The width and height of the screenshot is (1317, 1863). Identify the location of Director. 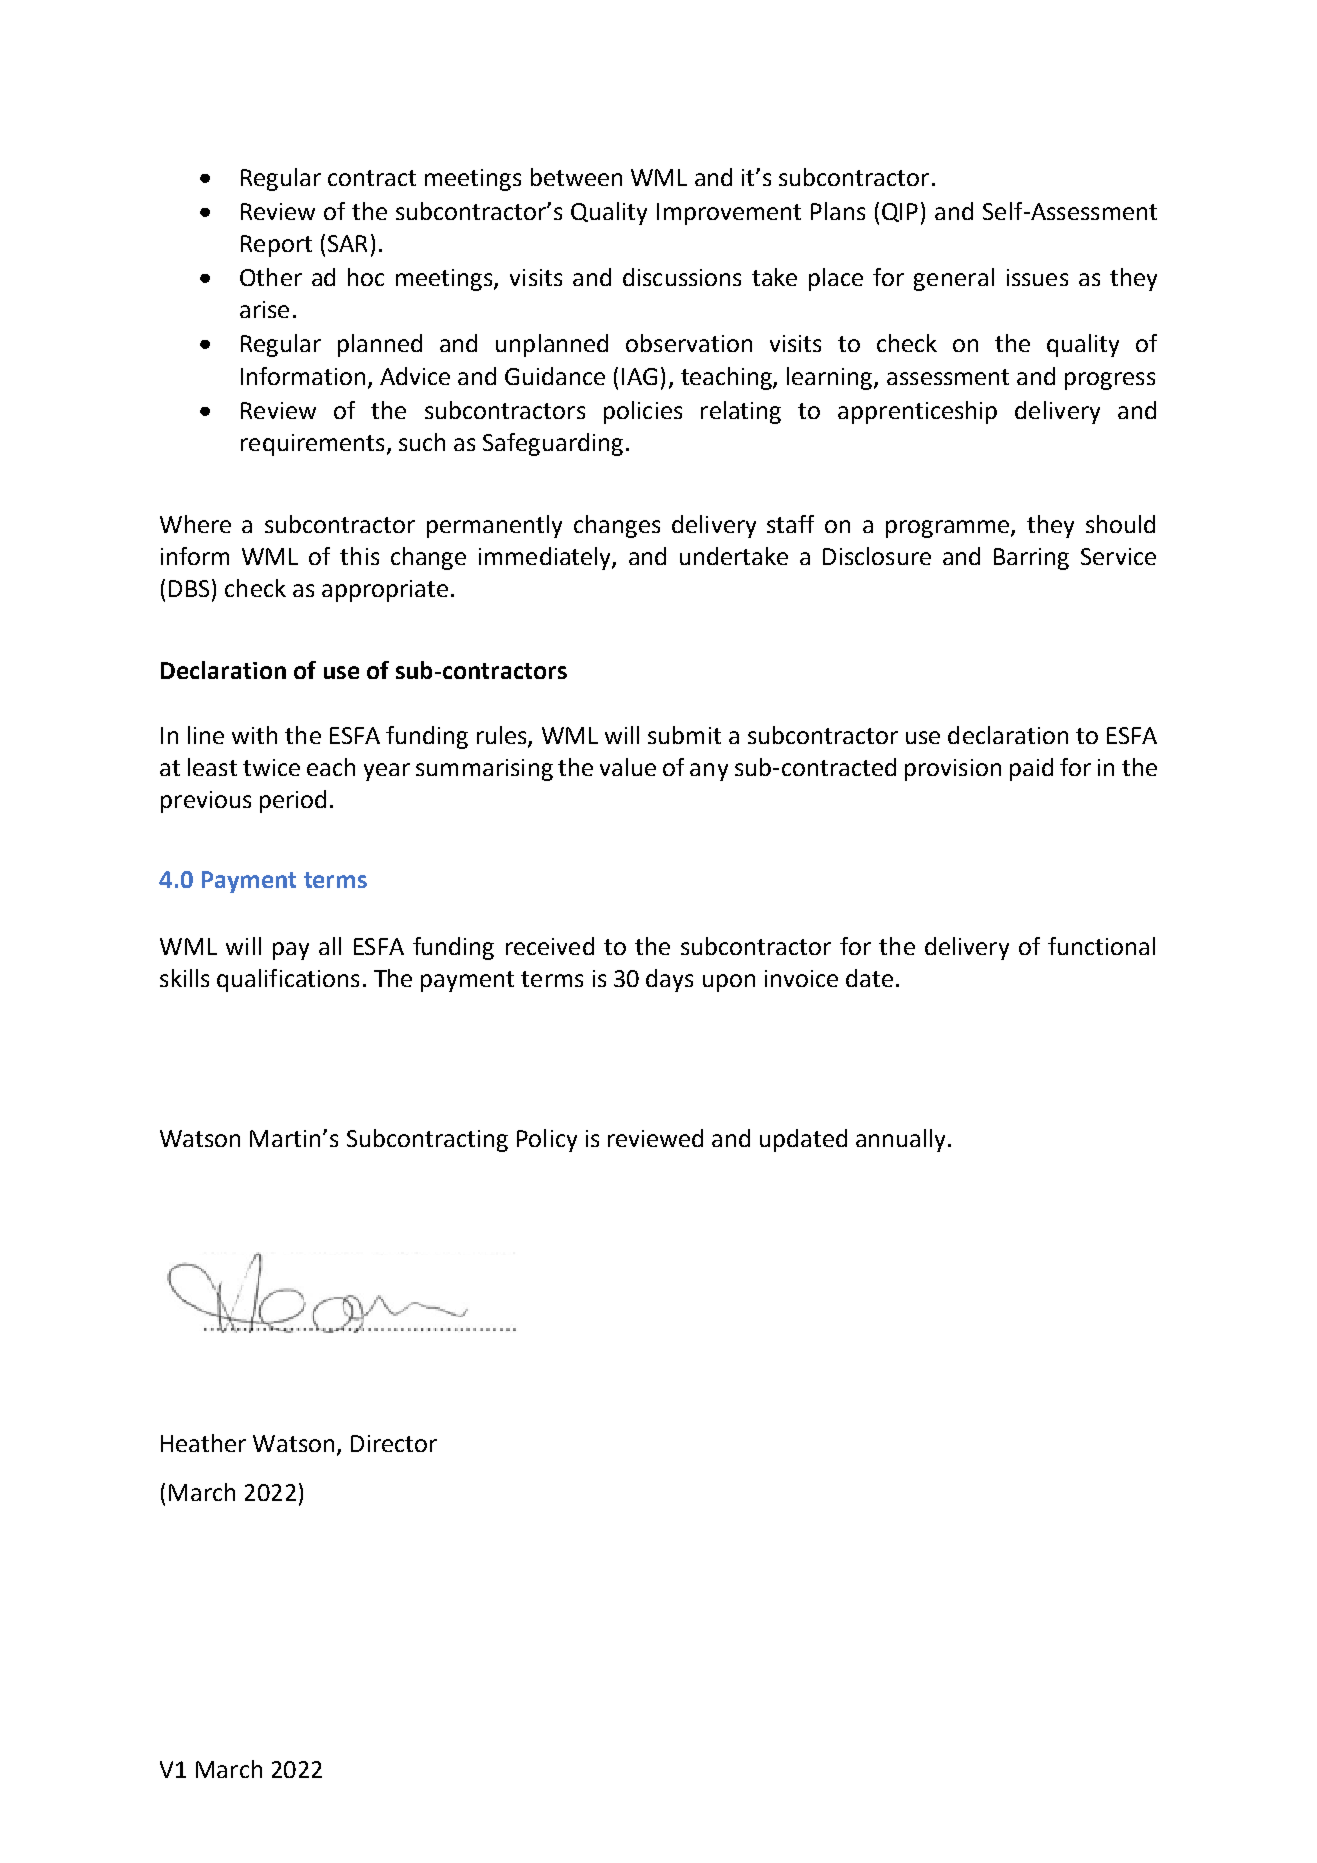
(394, 1443).
